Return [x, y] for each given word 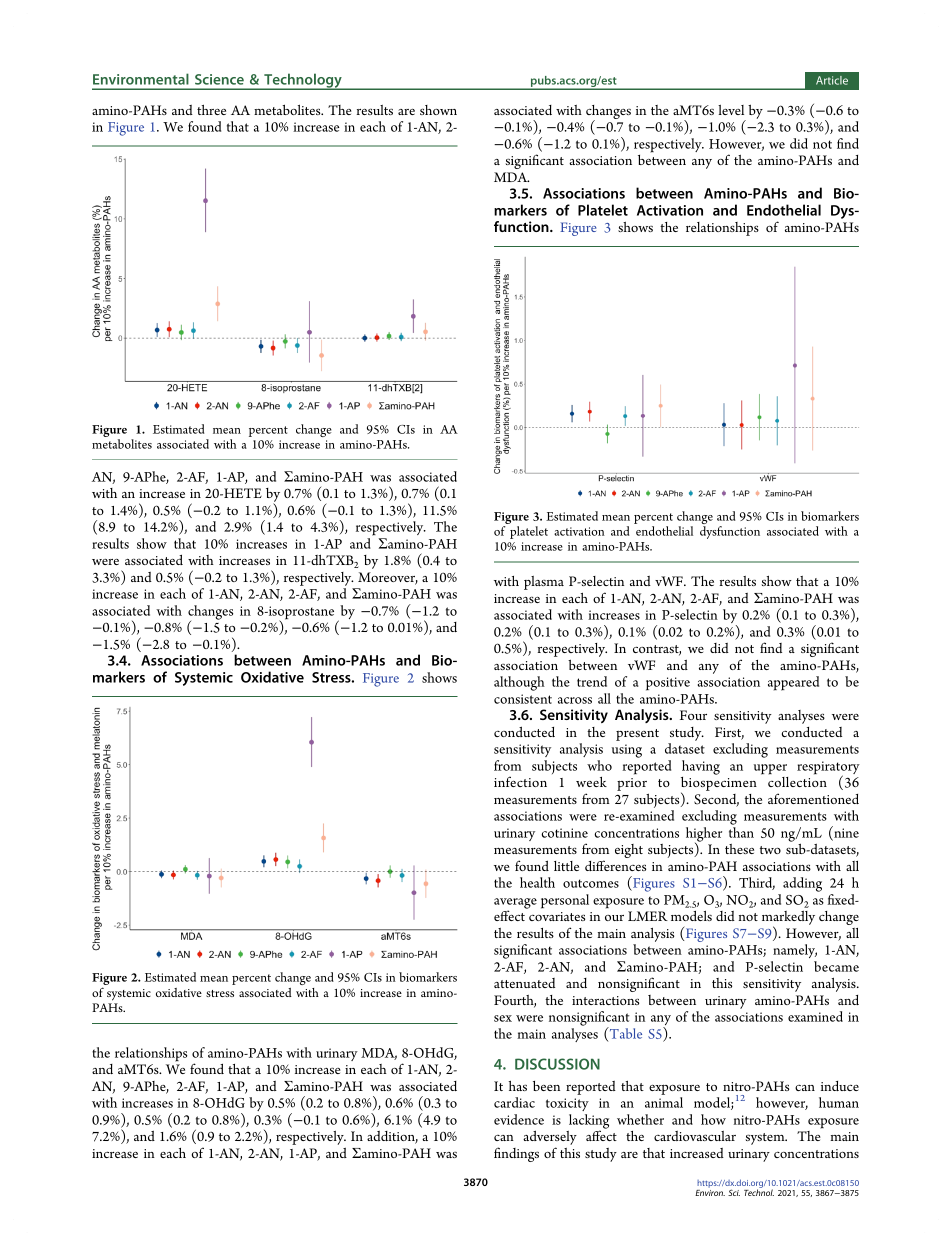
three [211, 110]
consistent [523, 699]
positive [668, 684]
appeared [793, 683]
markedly [788, 919]
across [575, 700]
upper [770, 769]
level [731, 110]
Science [219, 79]
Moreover [388, 578]
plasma [544, 583]
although [519, 683]
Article [832, 80]
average [515, 904]
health [537, 882]
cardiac [514, 1102]
